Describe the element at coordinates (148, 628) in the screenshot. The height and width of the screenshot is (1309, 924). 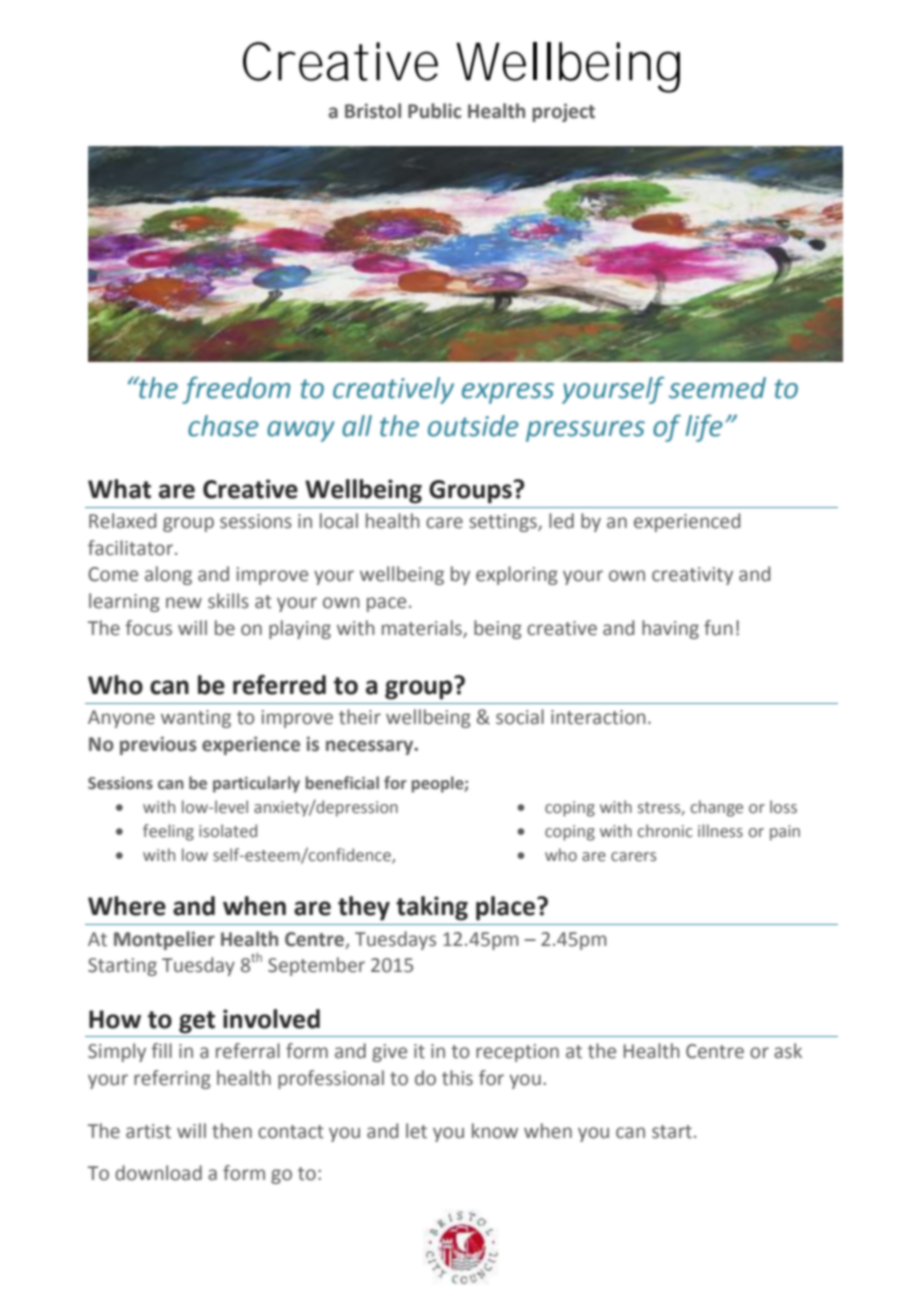
I see `focus` at that location.
